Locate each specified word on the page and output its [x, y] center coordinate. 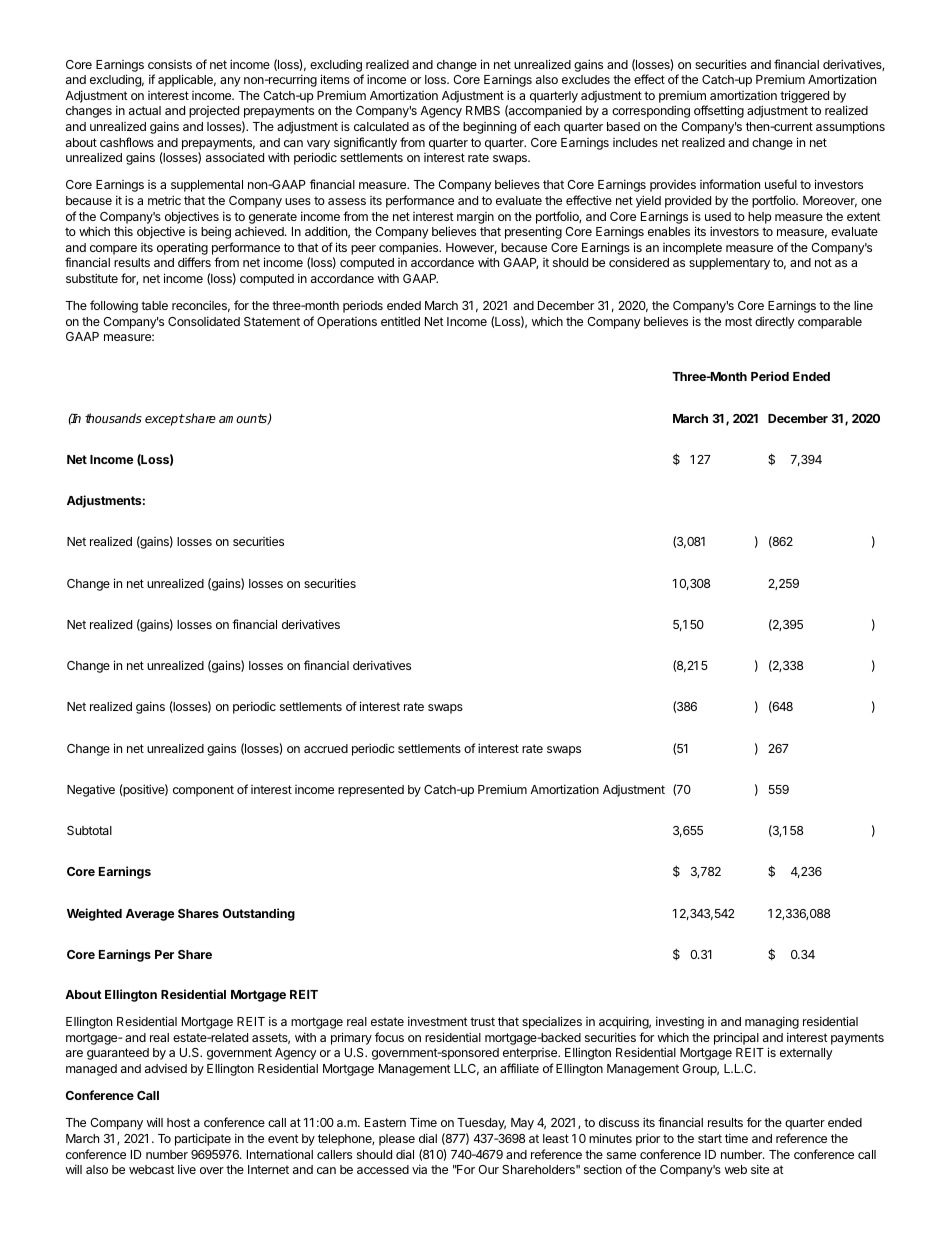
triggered [804, 96]
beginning [489, 127]
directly [775, 322]
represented [371, 791]
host [179, 1122]
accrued [326, 748]
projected [214, 112]
